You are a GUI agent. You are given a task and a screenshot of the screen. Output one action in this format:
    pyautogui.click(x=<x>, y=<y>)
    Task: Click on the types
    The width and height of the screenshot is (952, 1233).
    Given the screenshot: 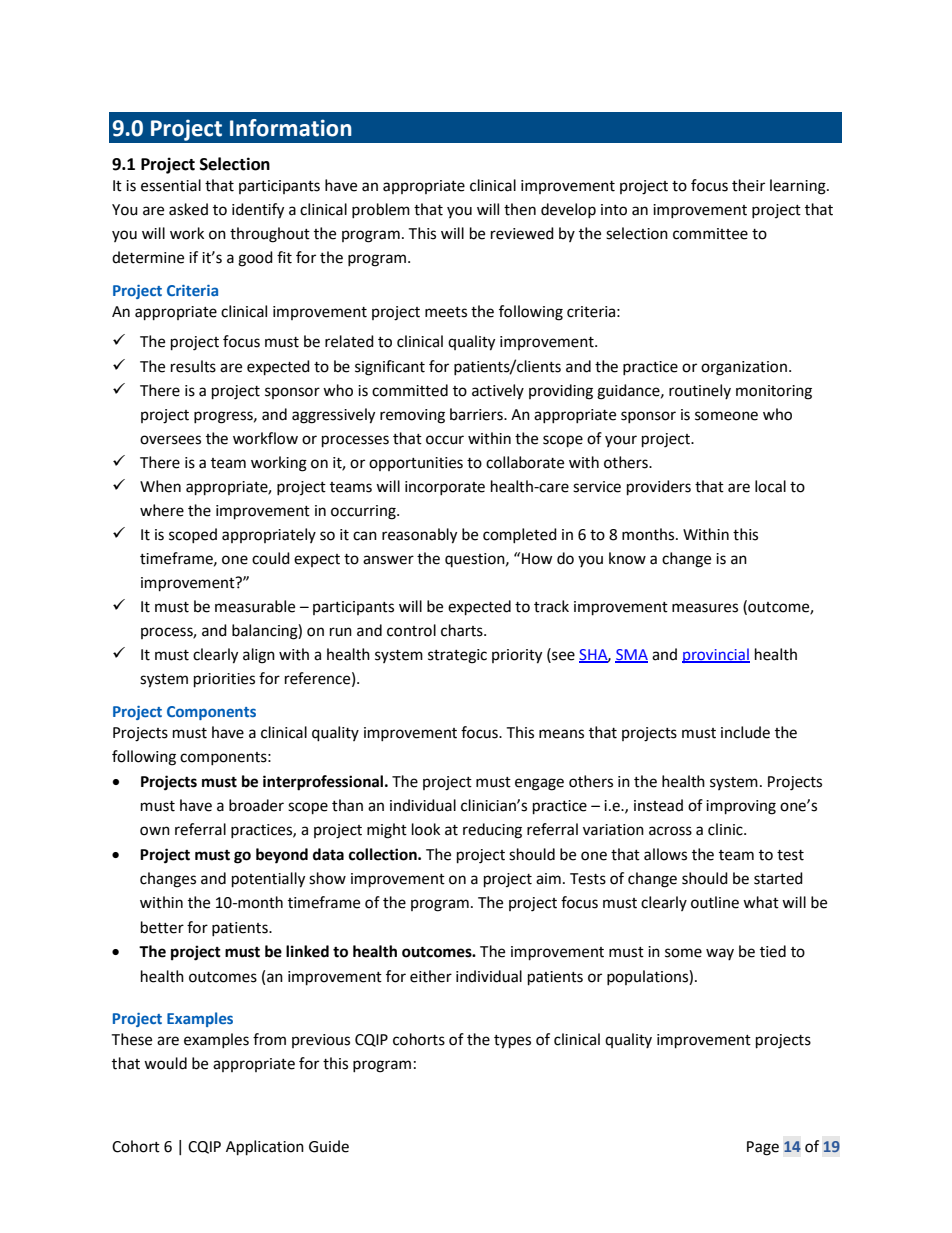 What is the action you would take?
    pyautogui.click(x=512, y=1042)
